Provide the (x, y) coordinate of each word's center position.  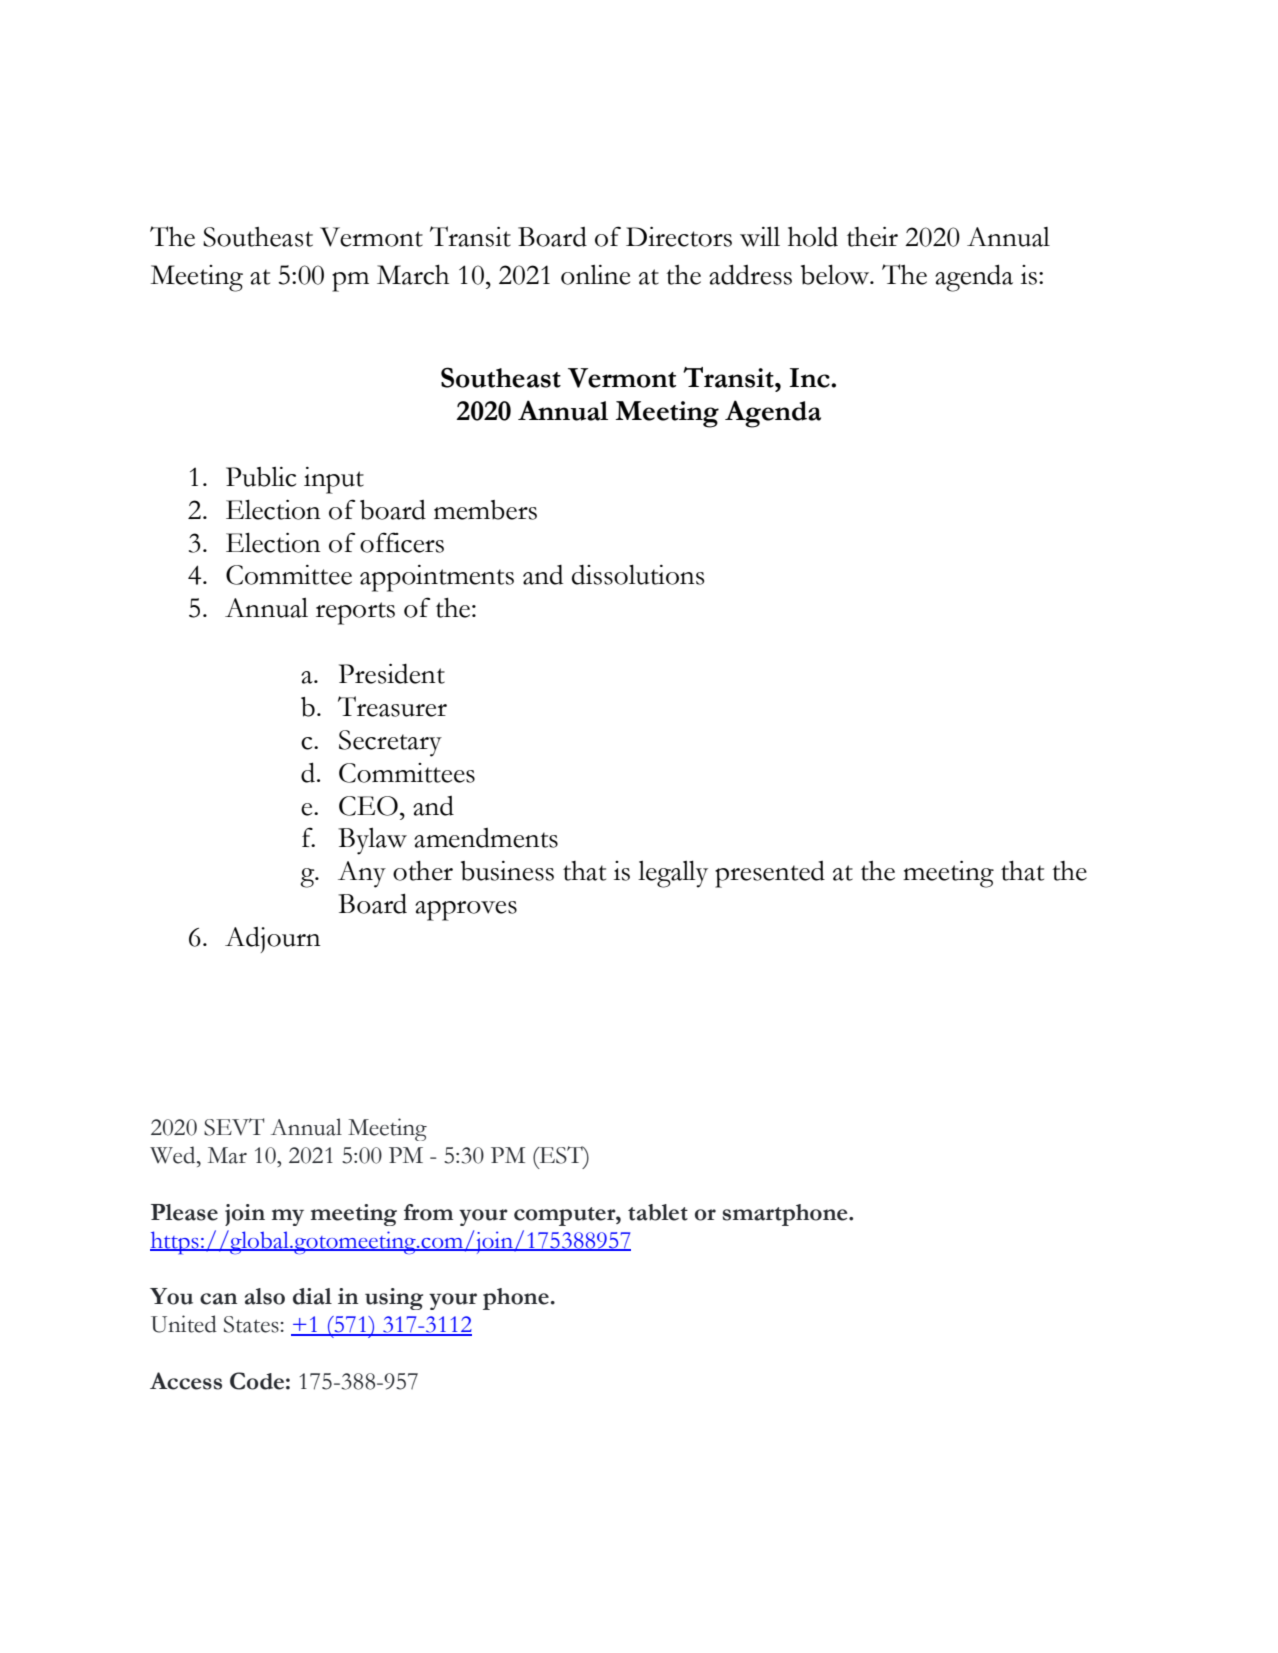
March (413, 275)
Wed (174, 1155)
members (485, 510)
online (595, 275)
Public (261, 477)
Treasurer (392, 706)
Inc (810, 378)
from (428, 1212)
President (392, 674)
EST (561, 1155)
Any (362, 874)
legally (673, 874)
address (750, 274)
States (251, 1324)
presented (770, 874)
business (507, 871)
